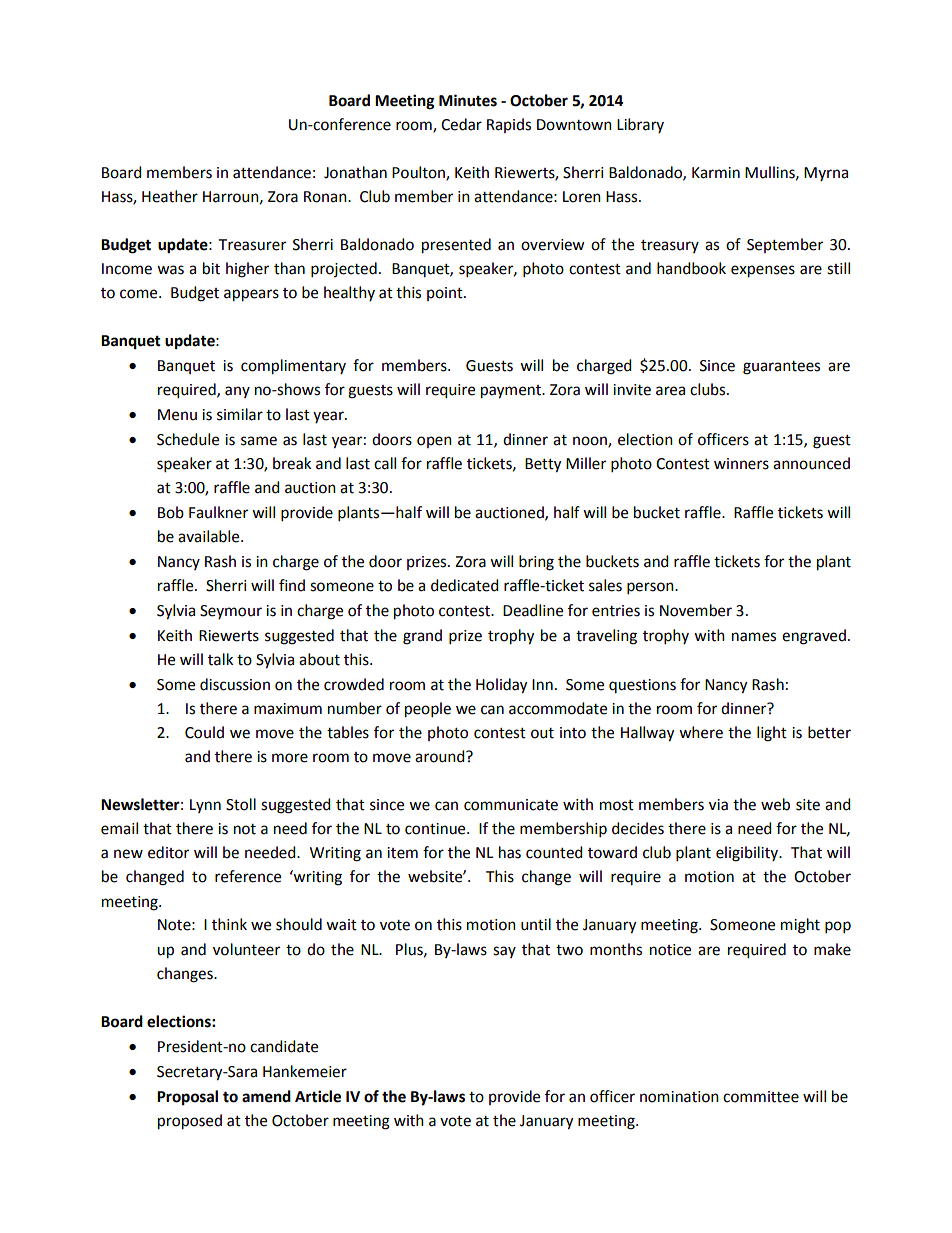 This image has height=1233, width=952. Describe the element at coordinates (509, 125) in the image. I see `Rapids` at that location.
